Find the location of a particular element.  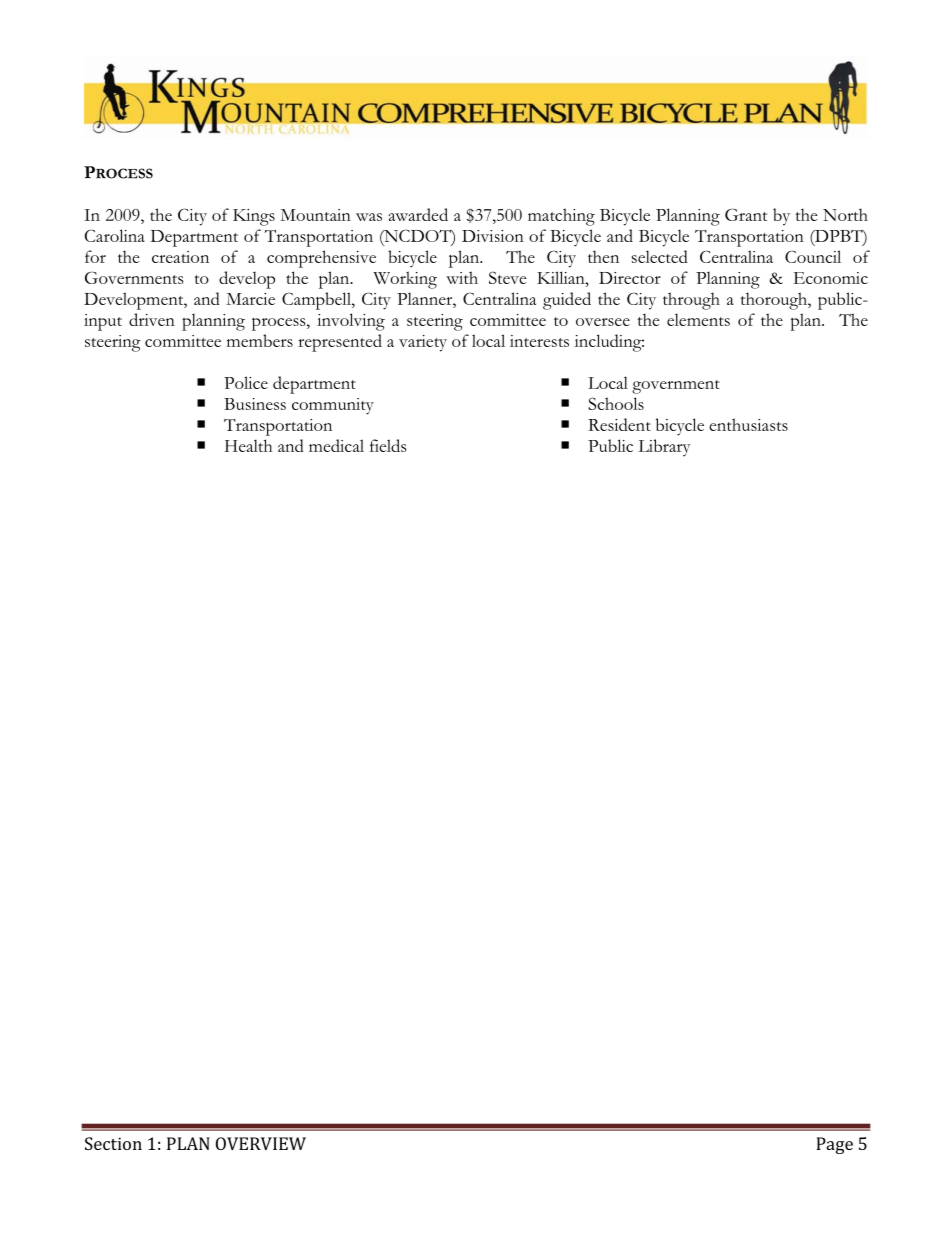

OVERVIEW is located at coordinates (261, 1143).
